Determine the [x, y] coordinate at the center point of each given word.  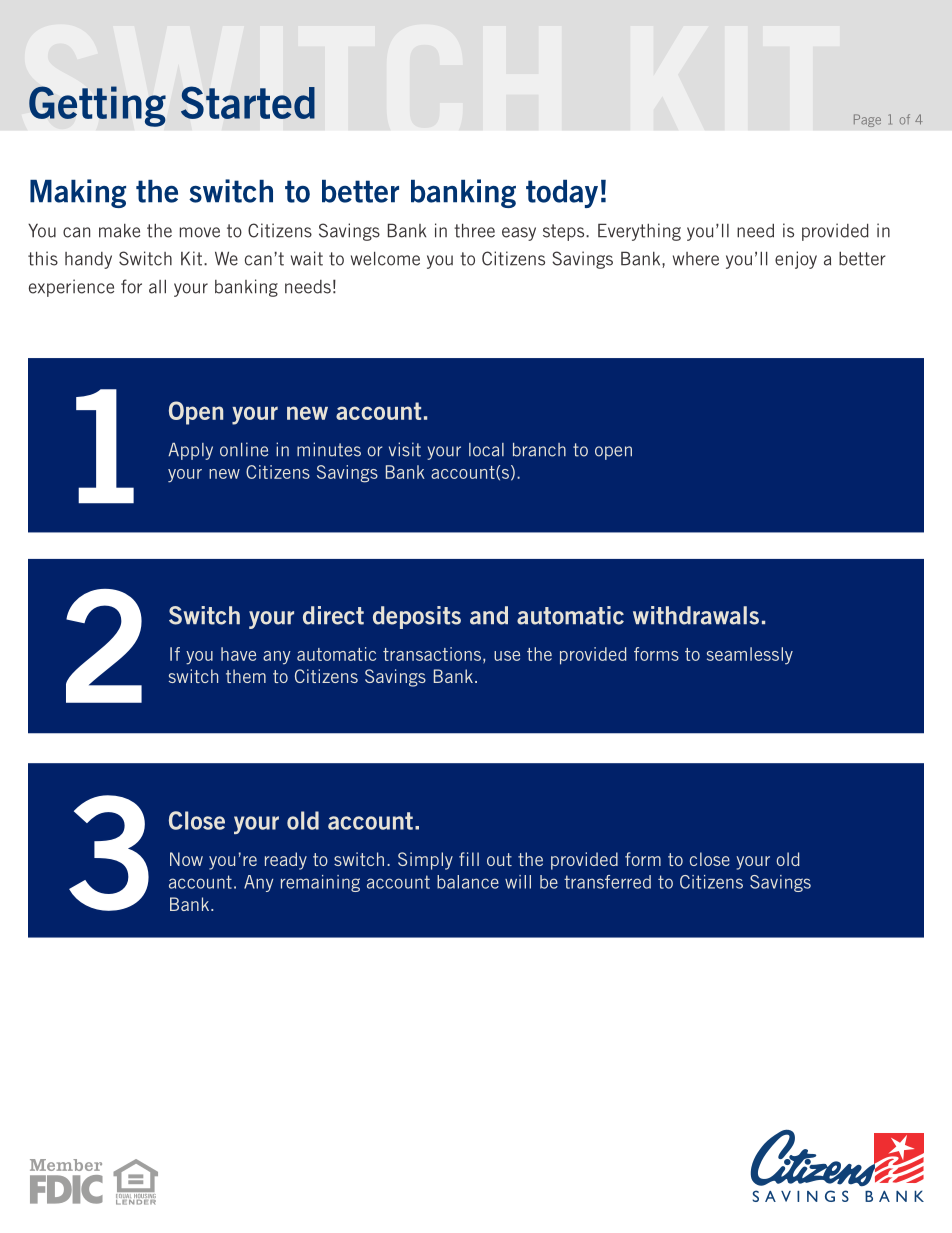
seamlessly [750, 656]
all [157, 286]
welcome [385, 258]
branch [539, 450]
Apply [190, 451]
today [562, 194]
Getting [97, 106]
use [507, 656]
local [486, 450]
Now [186, 859]
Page [867, 120]
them [246, 676]
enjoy [796, 260]
